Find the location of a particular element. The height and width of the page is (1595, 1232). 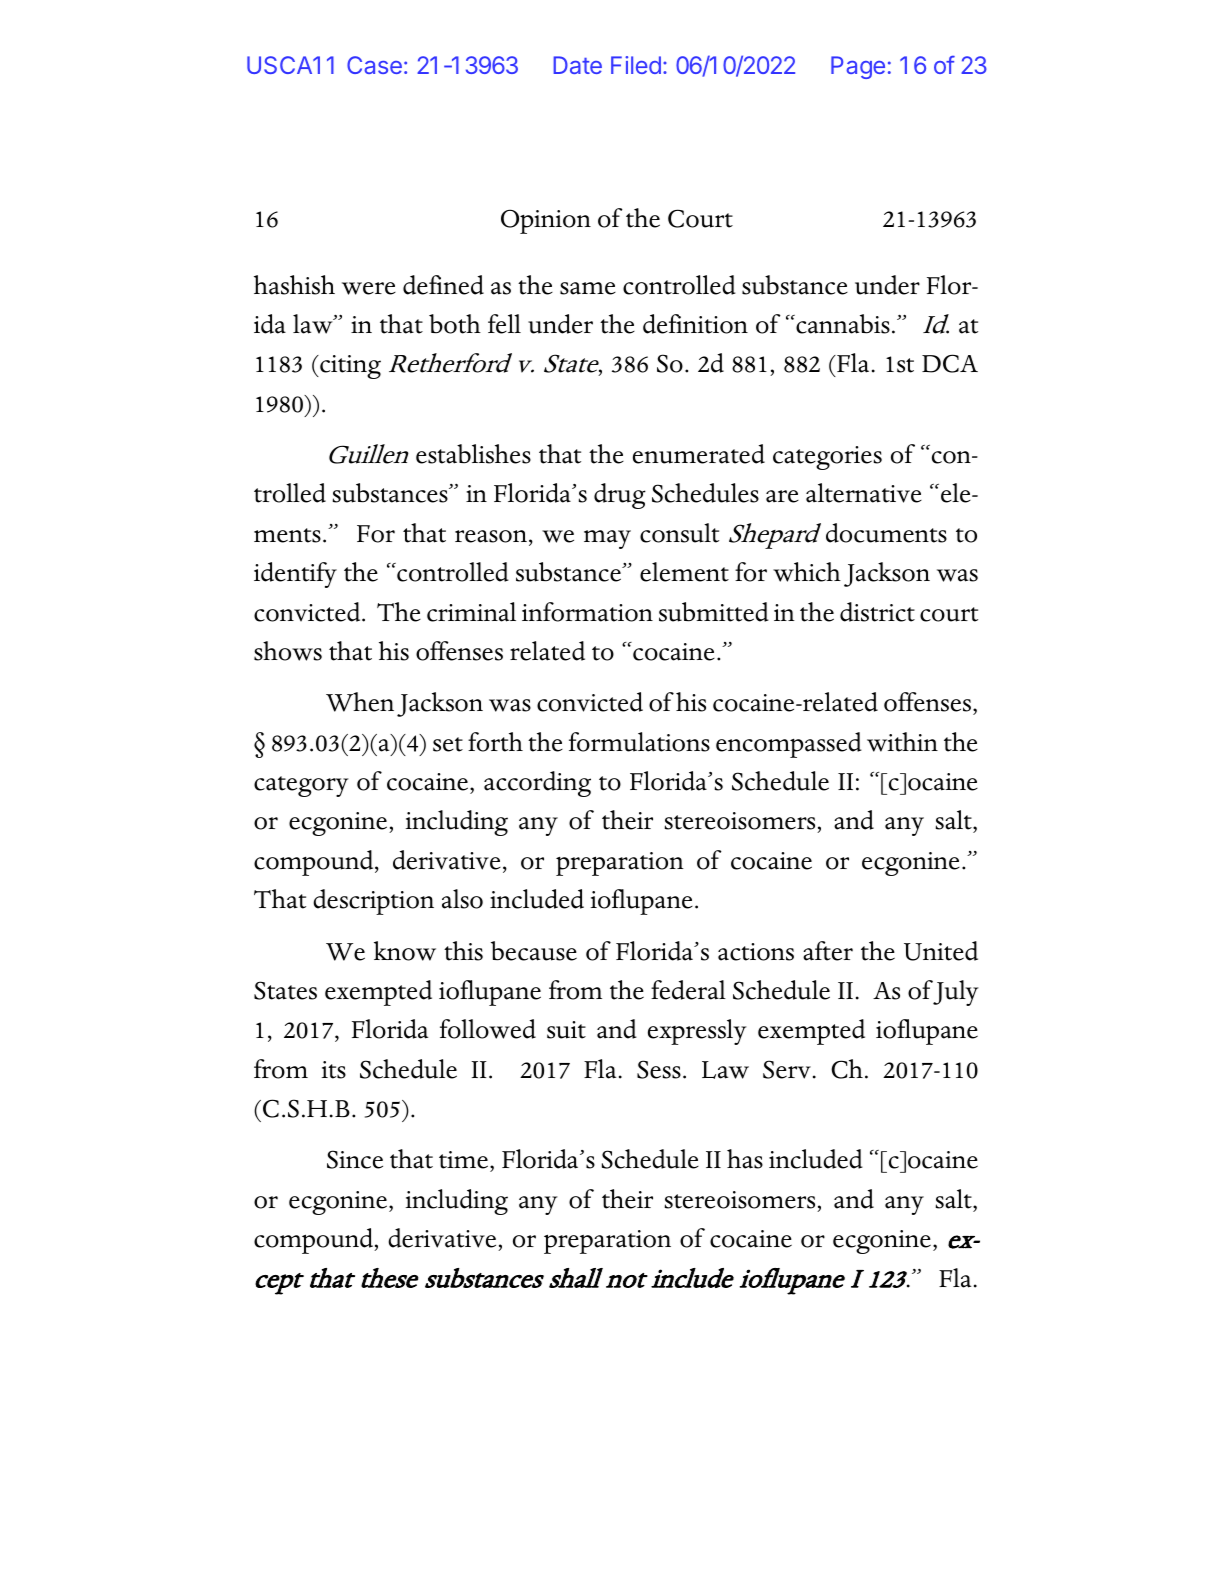

description is located at coordinates (373, 902).
